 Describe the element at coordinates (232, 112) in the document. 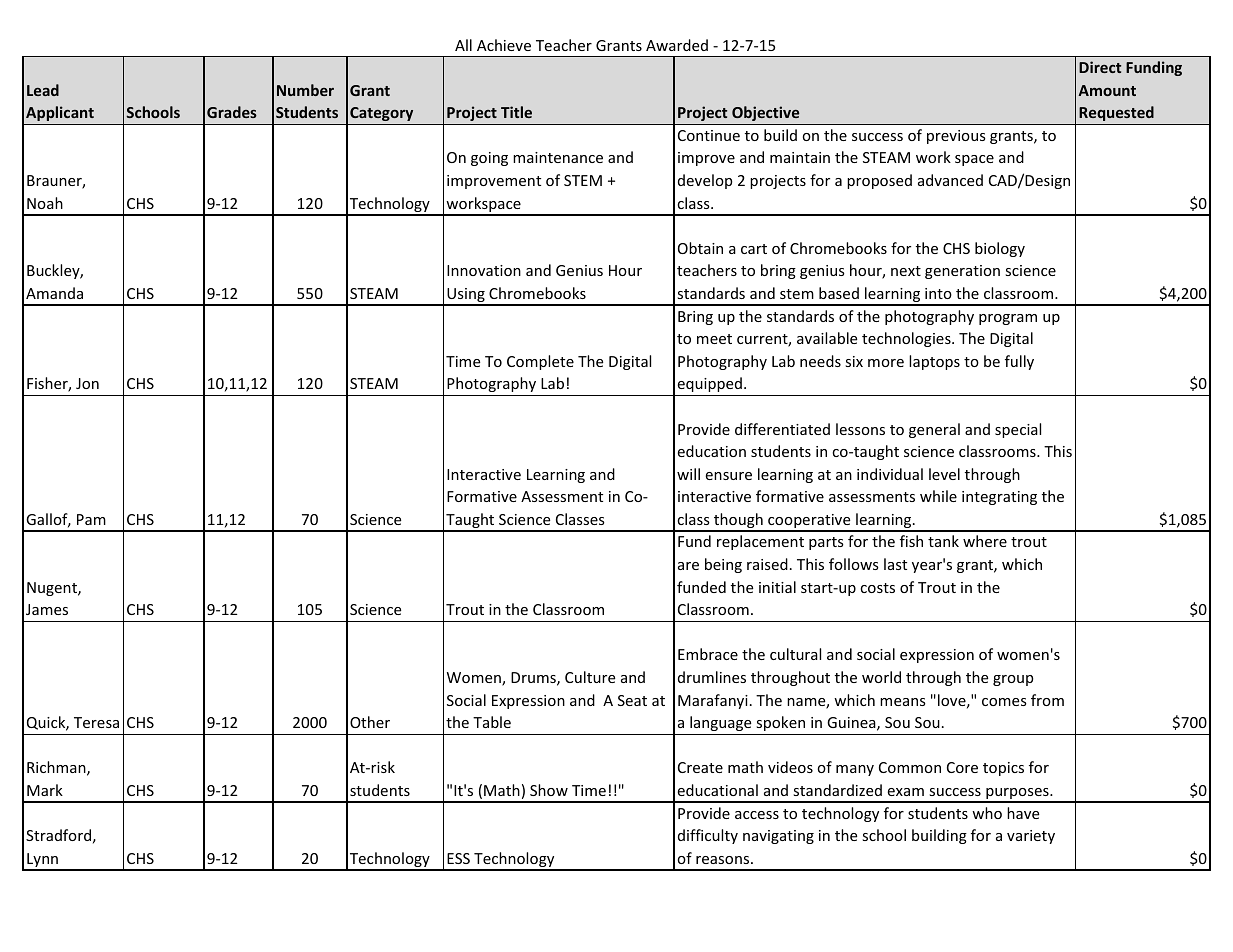

I see `Grades` at that location.
